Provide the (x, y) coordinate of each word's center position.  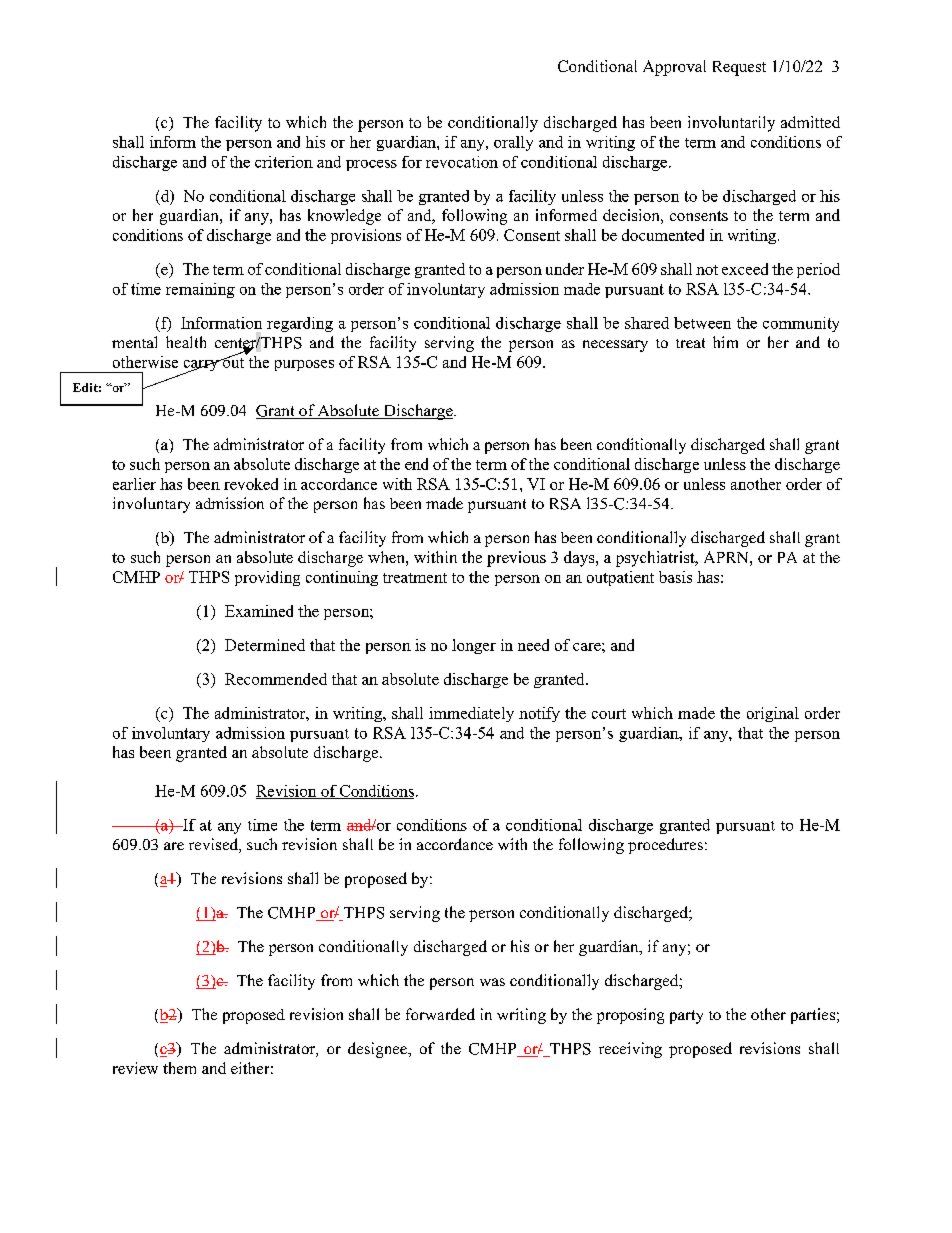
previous (516, 559)
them (179, 1068)
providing (267, 578)
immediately (471, 714)
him (725, 342)
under (565, 269)
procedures (665, 846)
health (186, 342)
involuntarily (731, 124)
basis (675, 577)
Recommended (276, 679)
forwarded (440, 1014)
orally (513, 143)
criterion (284, 162)
